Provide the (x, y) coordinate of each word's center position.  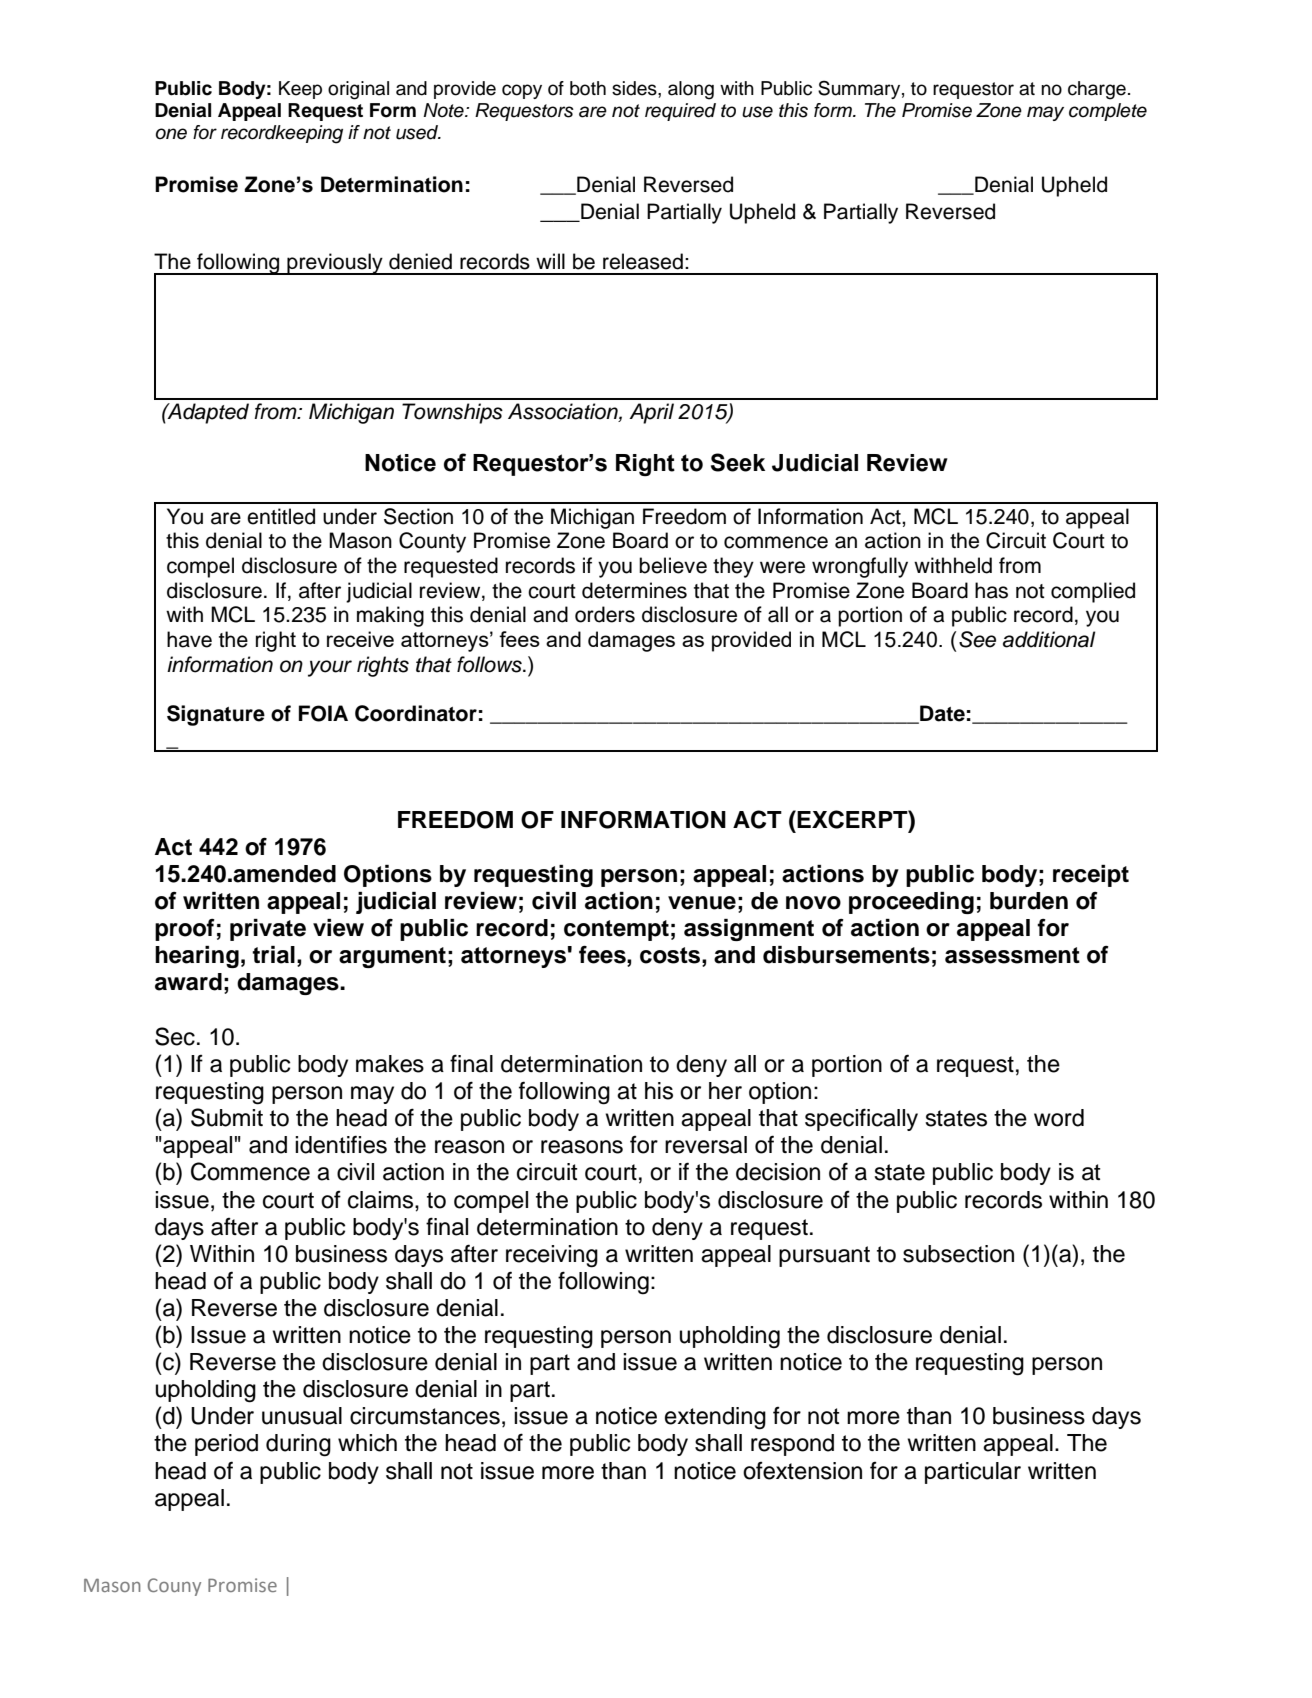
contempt (616, 930)
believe (673, 565)
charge (1097, 90)
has (991, 590)
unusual (302, 1416)
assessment (1012, 955)
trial (273, 955)
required (680, 112)
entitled (281, 516)
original (358, 90)
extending (715, 1418)
